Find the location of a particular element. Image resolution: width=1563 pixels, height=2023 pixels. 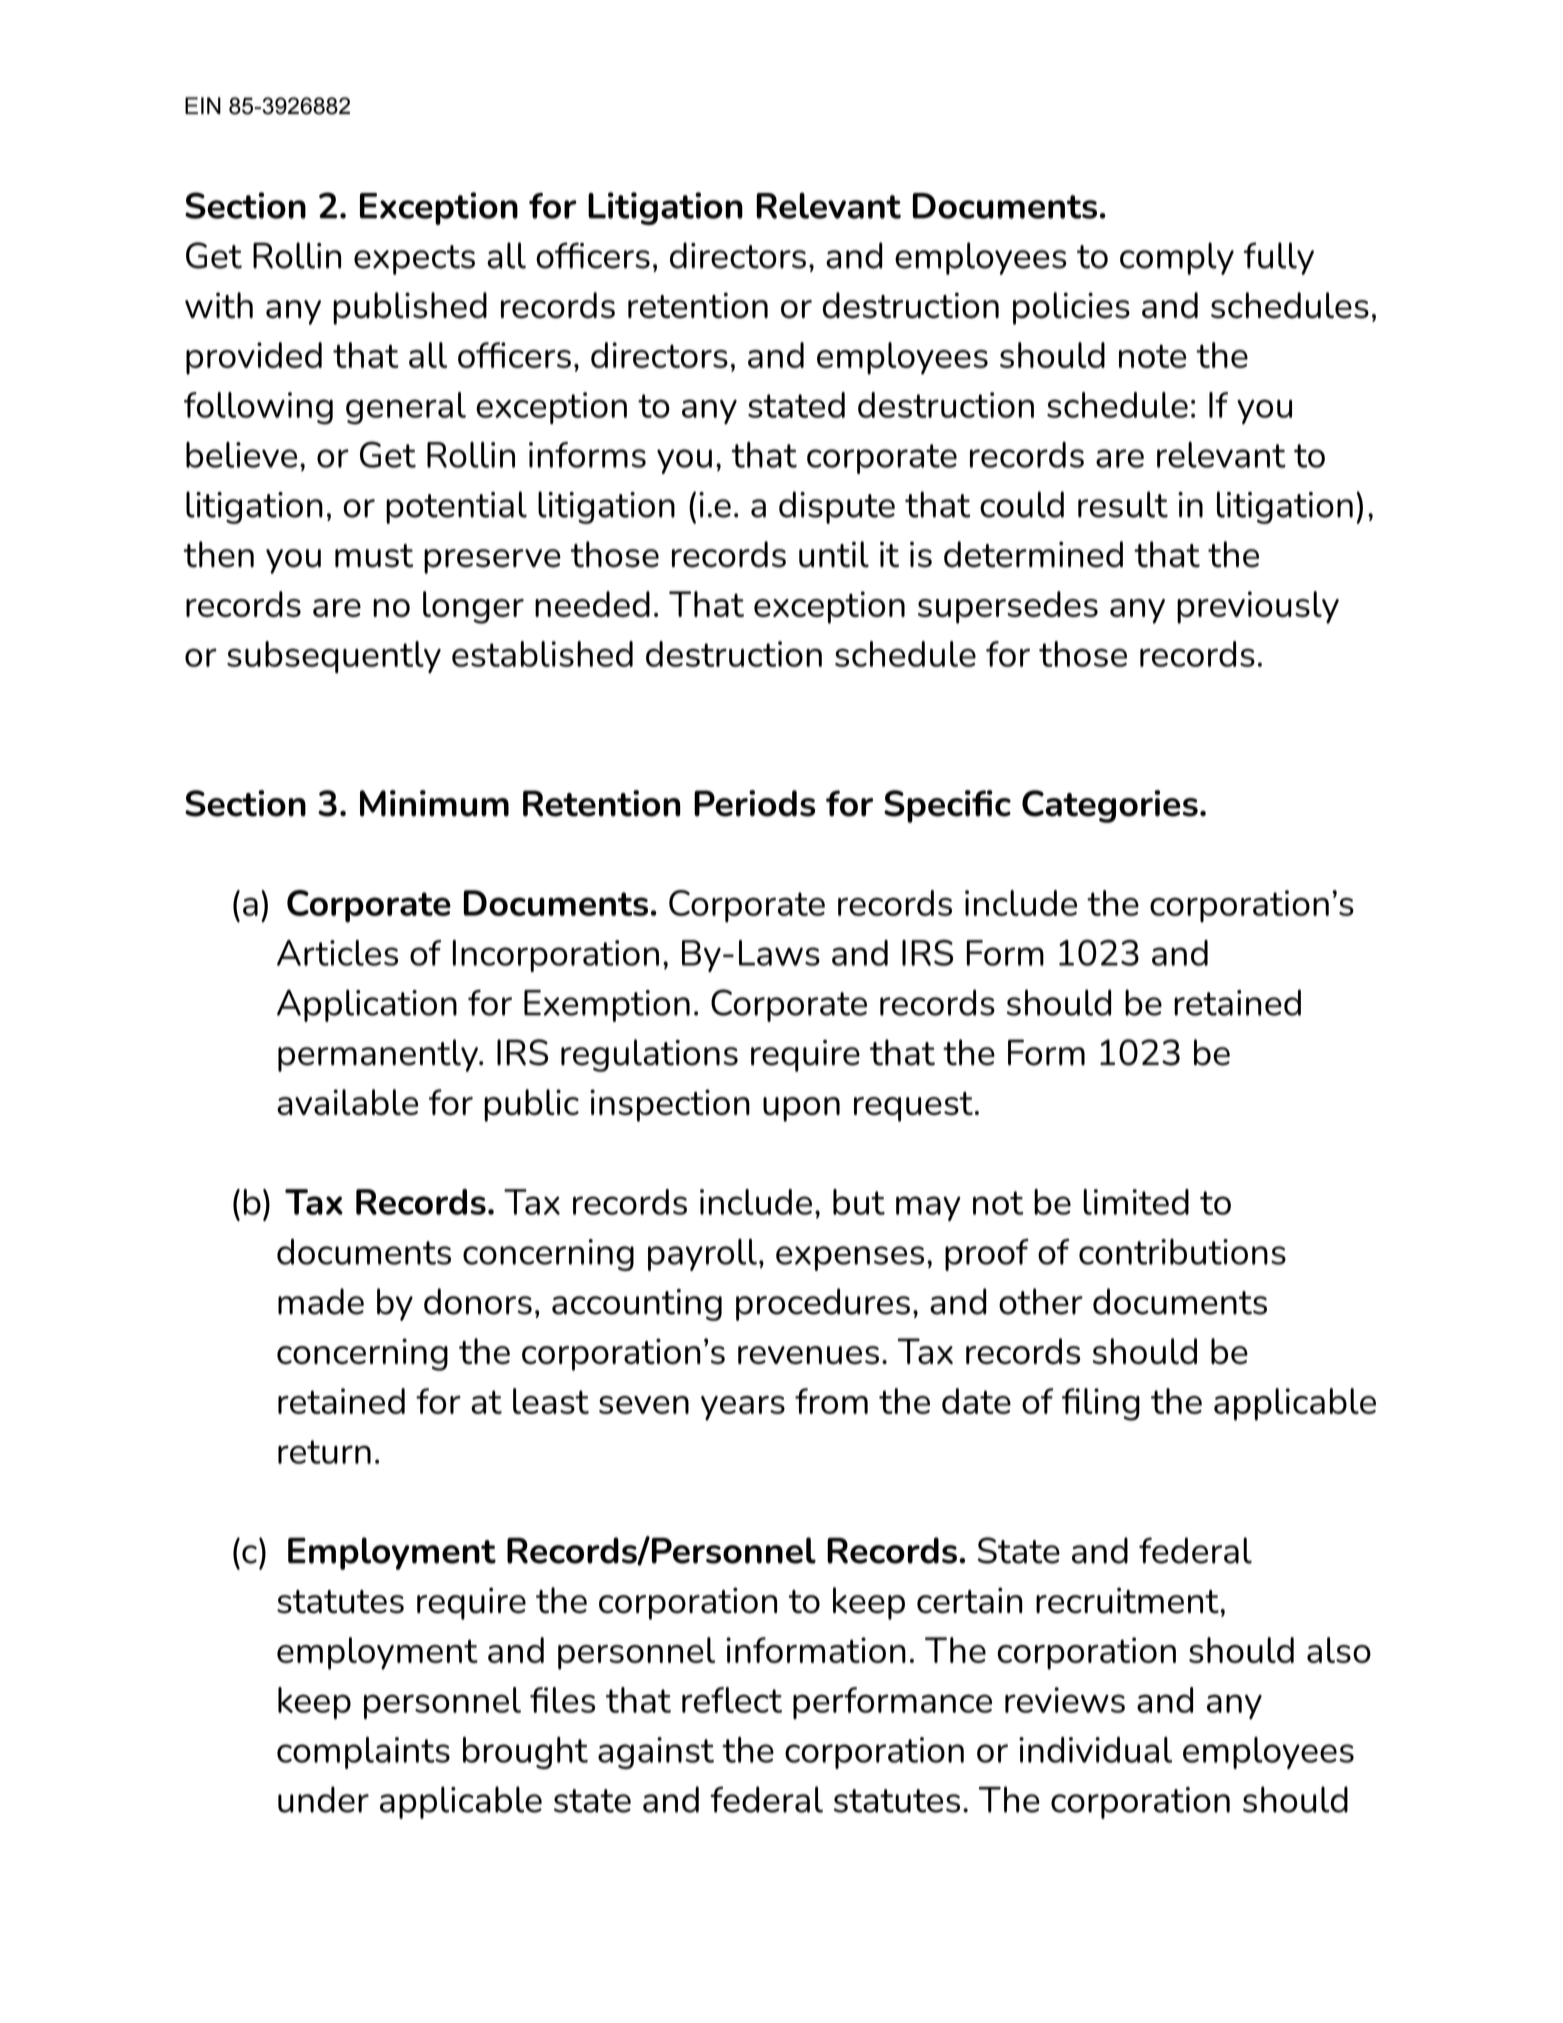

EIN is located at coordinates (203, 105).
